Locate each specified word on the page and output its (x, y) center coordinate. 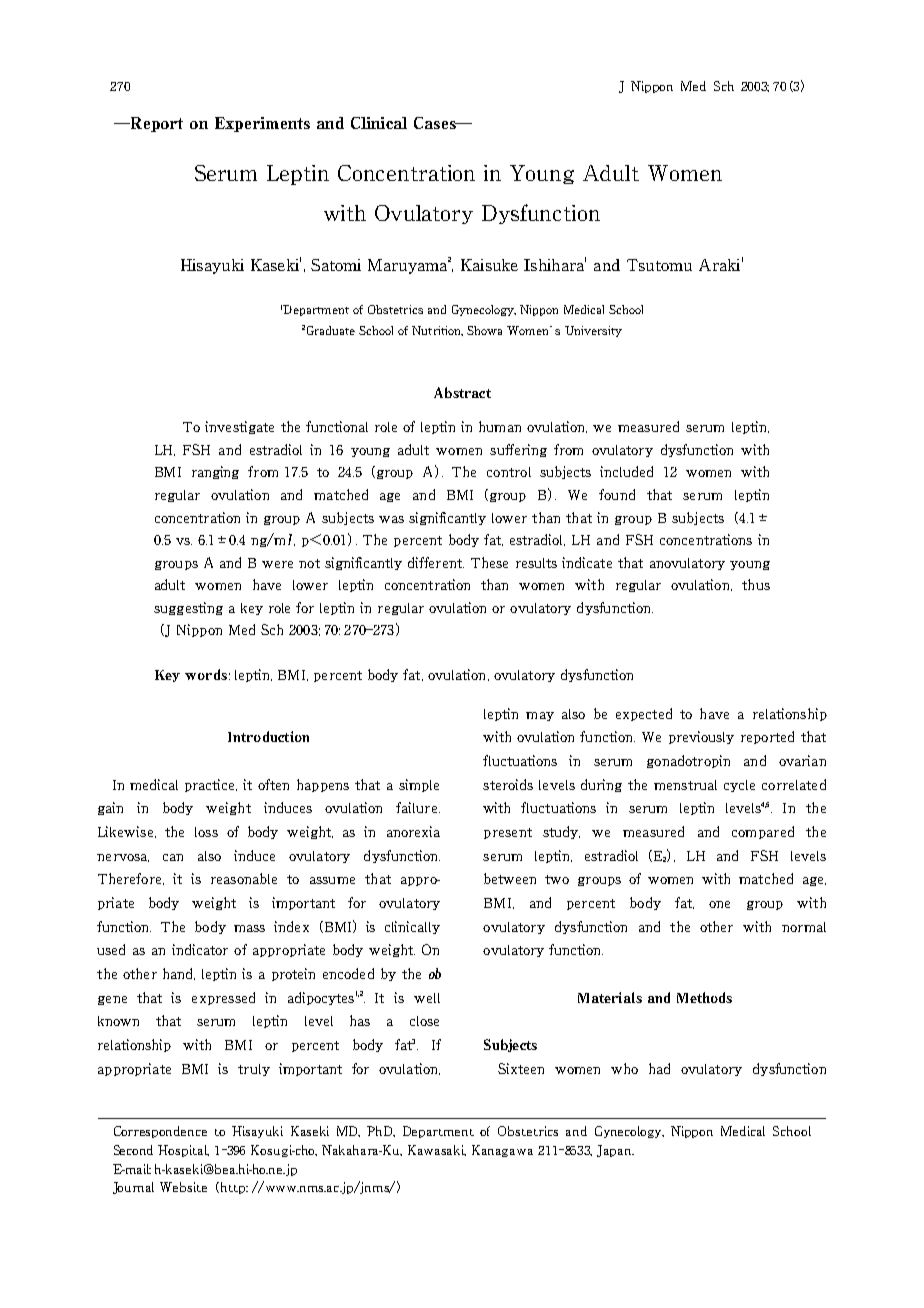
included (626, 471)
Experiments (262, 124)
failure (418, 807)
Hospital (183, 1151)
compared (763, 832)
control (509, 472)
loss (206, 832)
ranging (215, 472)
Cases (436, 123)
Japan (615, 1151)
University (593, 331)
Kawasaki (437, 1150)
